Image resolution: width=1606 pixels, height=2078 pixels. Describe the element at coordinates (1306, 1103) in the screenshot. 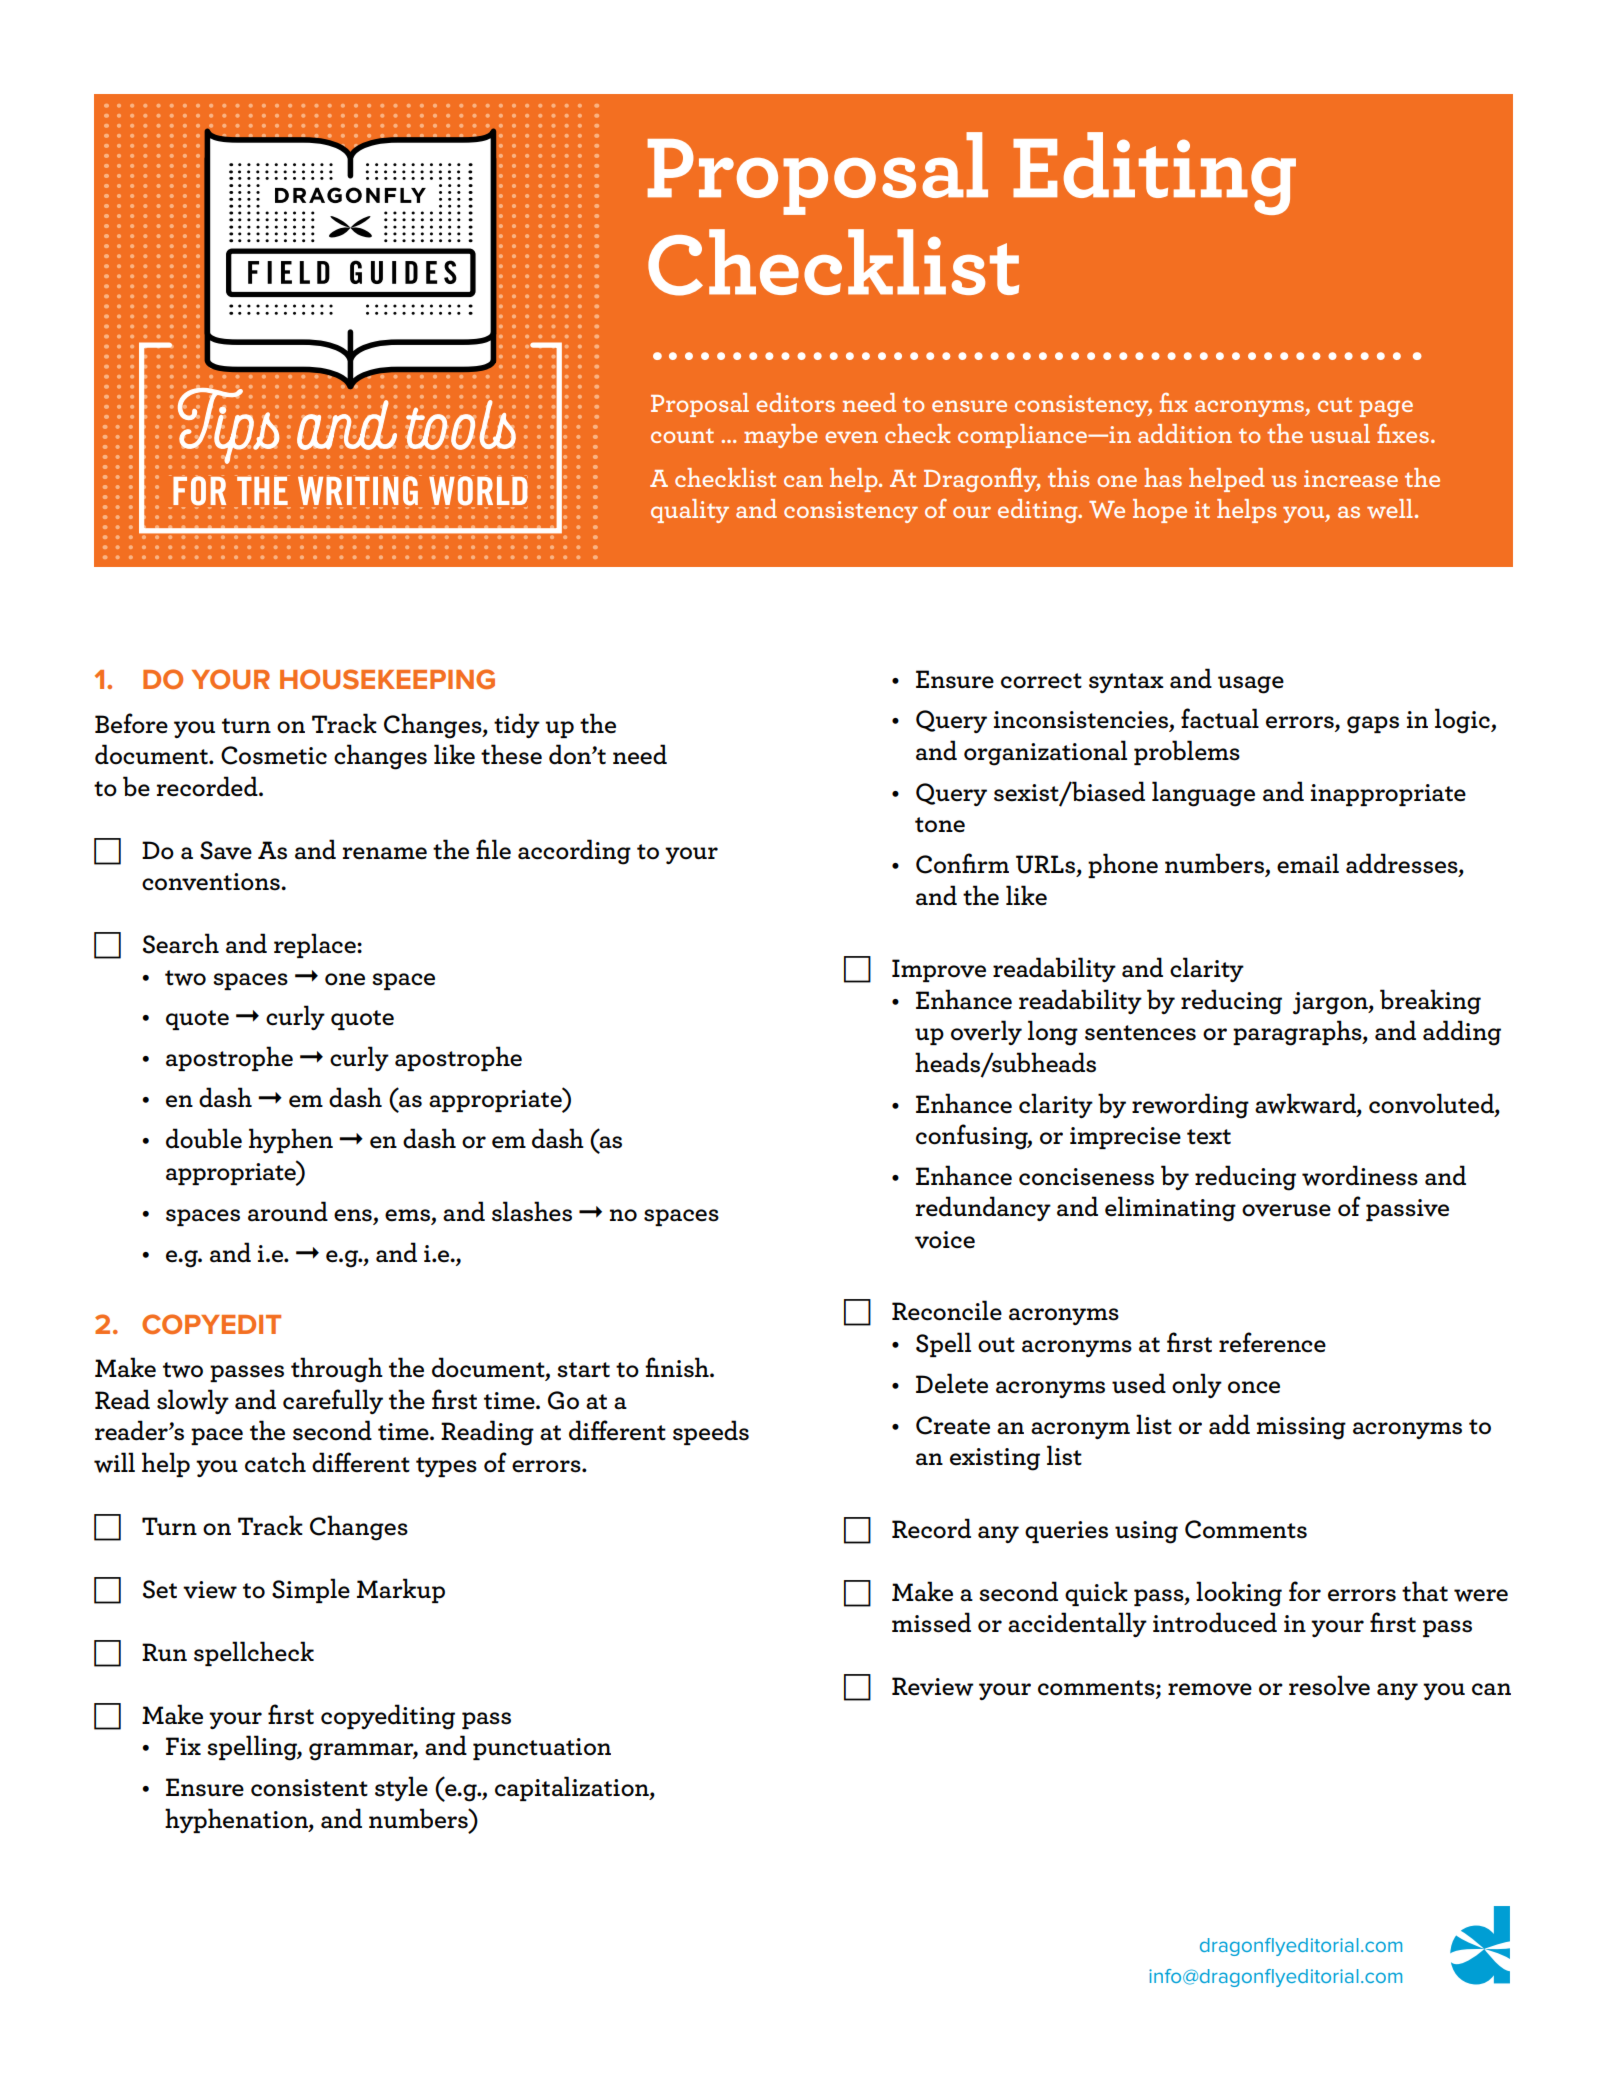

I see `awkward` at that location.
